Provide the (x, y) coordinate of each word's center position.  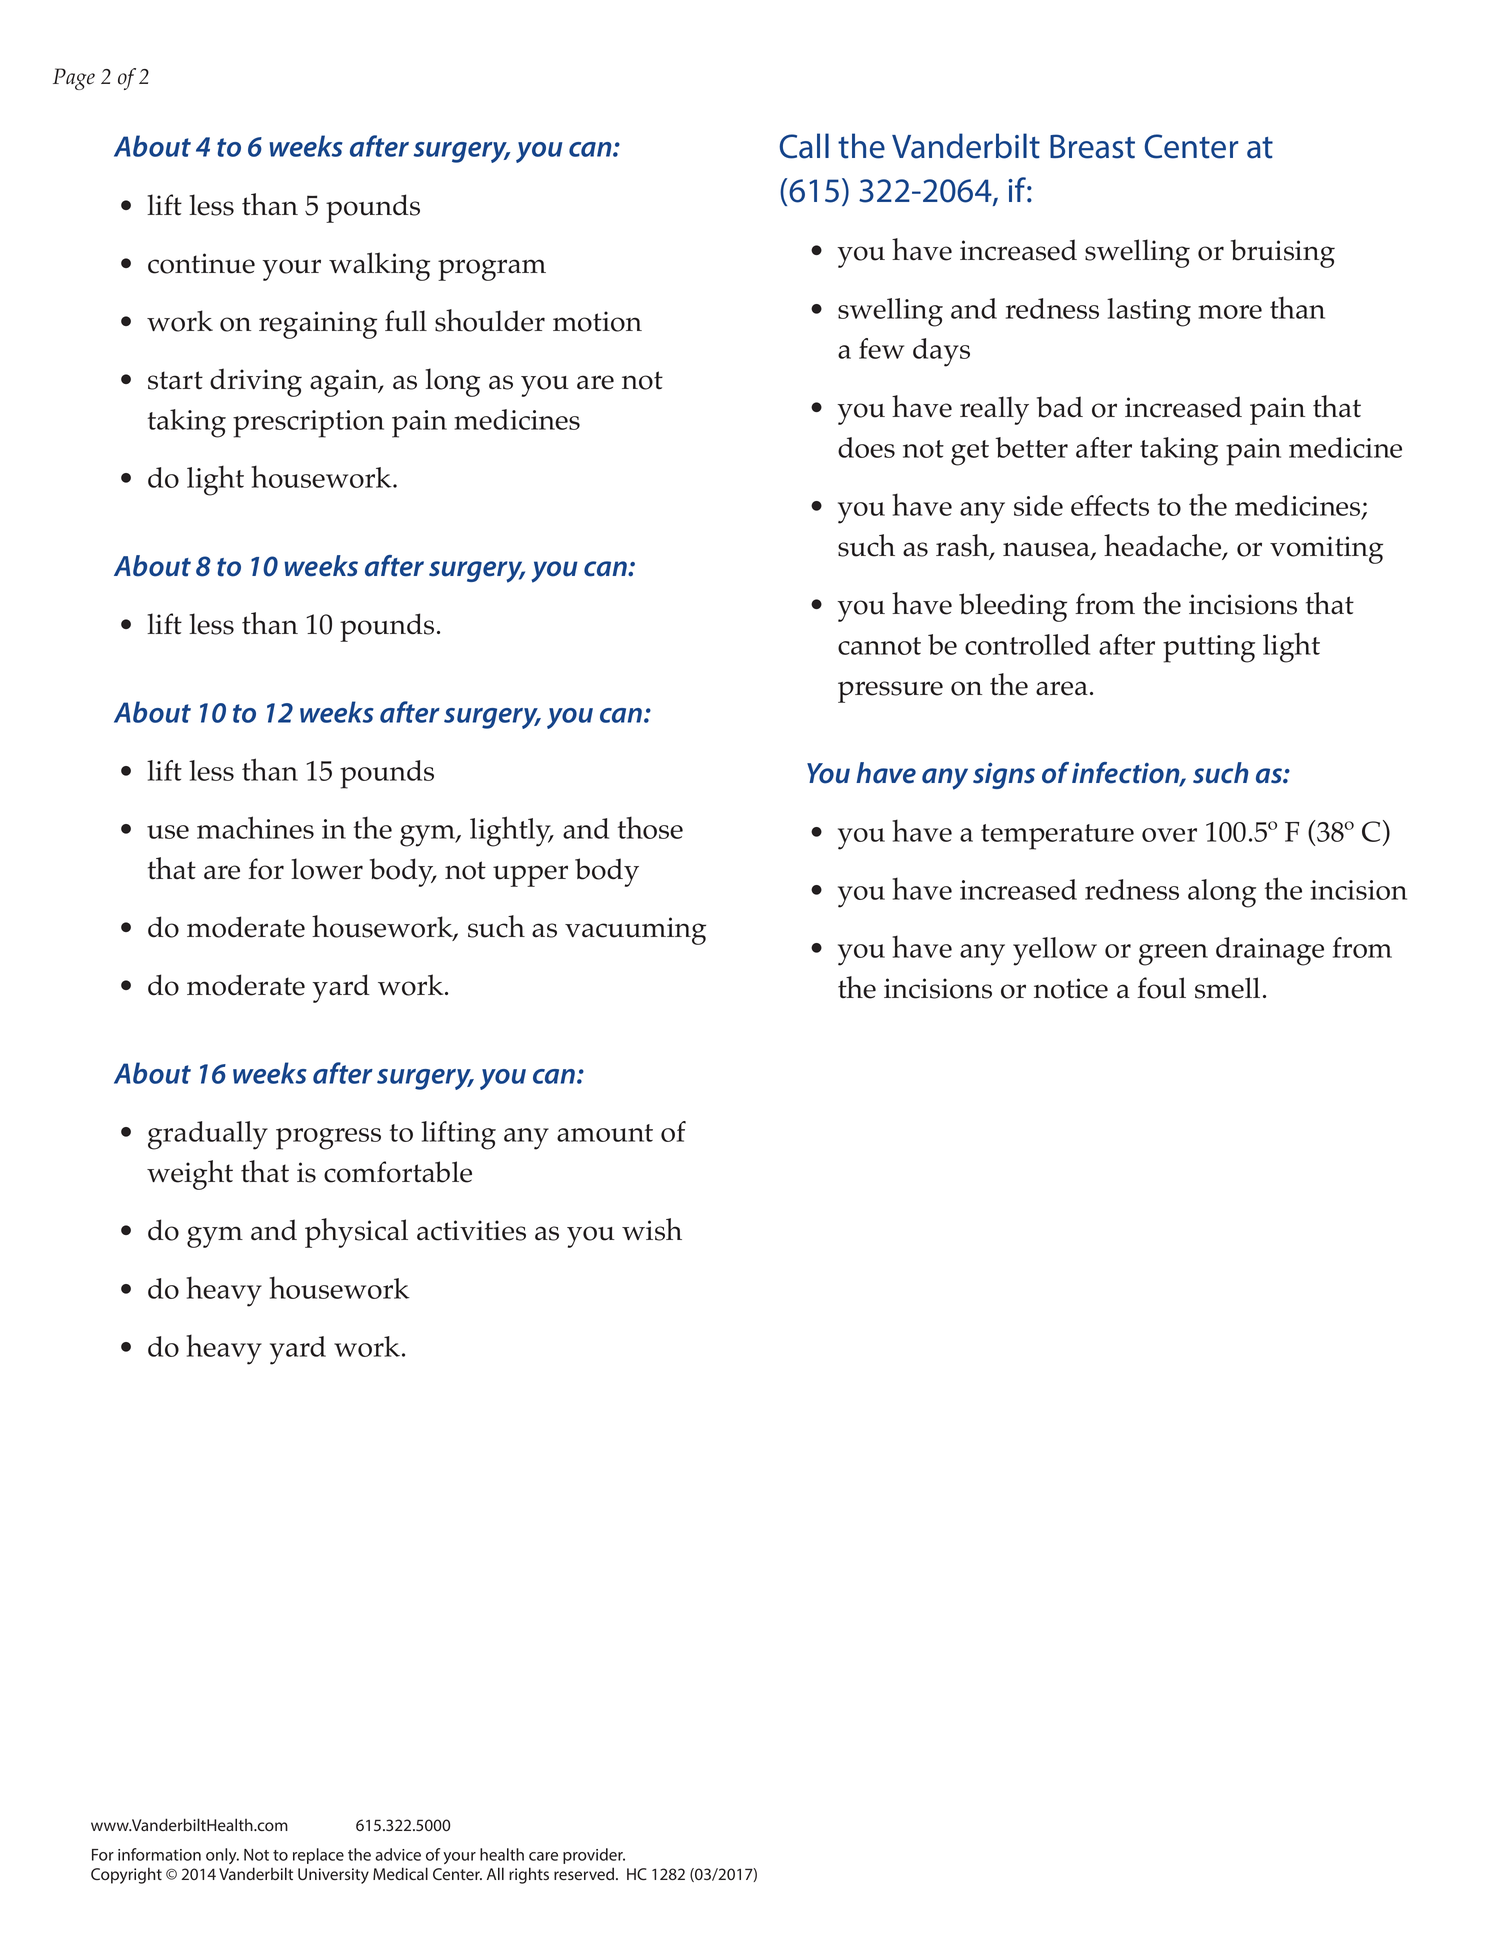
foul (1161, 988)
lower (327, 869)
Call (804, 146)
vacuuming (635, 931)
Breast (1092, 146)
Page (74, 79)
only (222, 1856)
